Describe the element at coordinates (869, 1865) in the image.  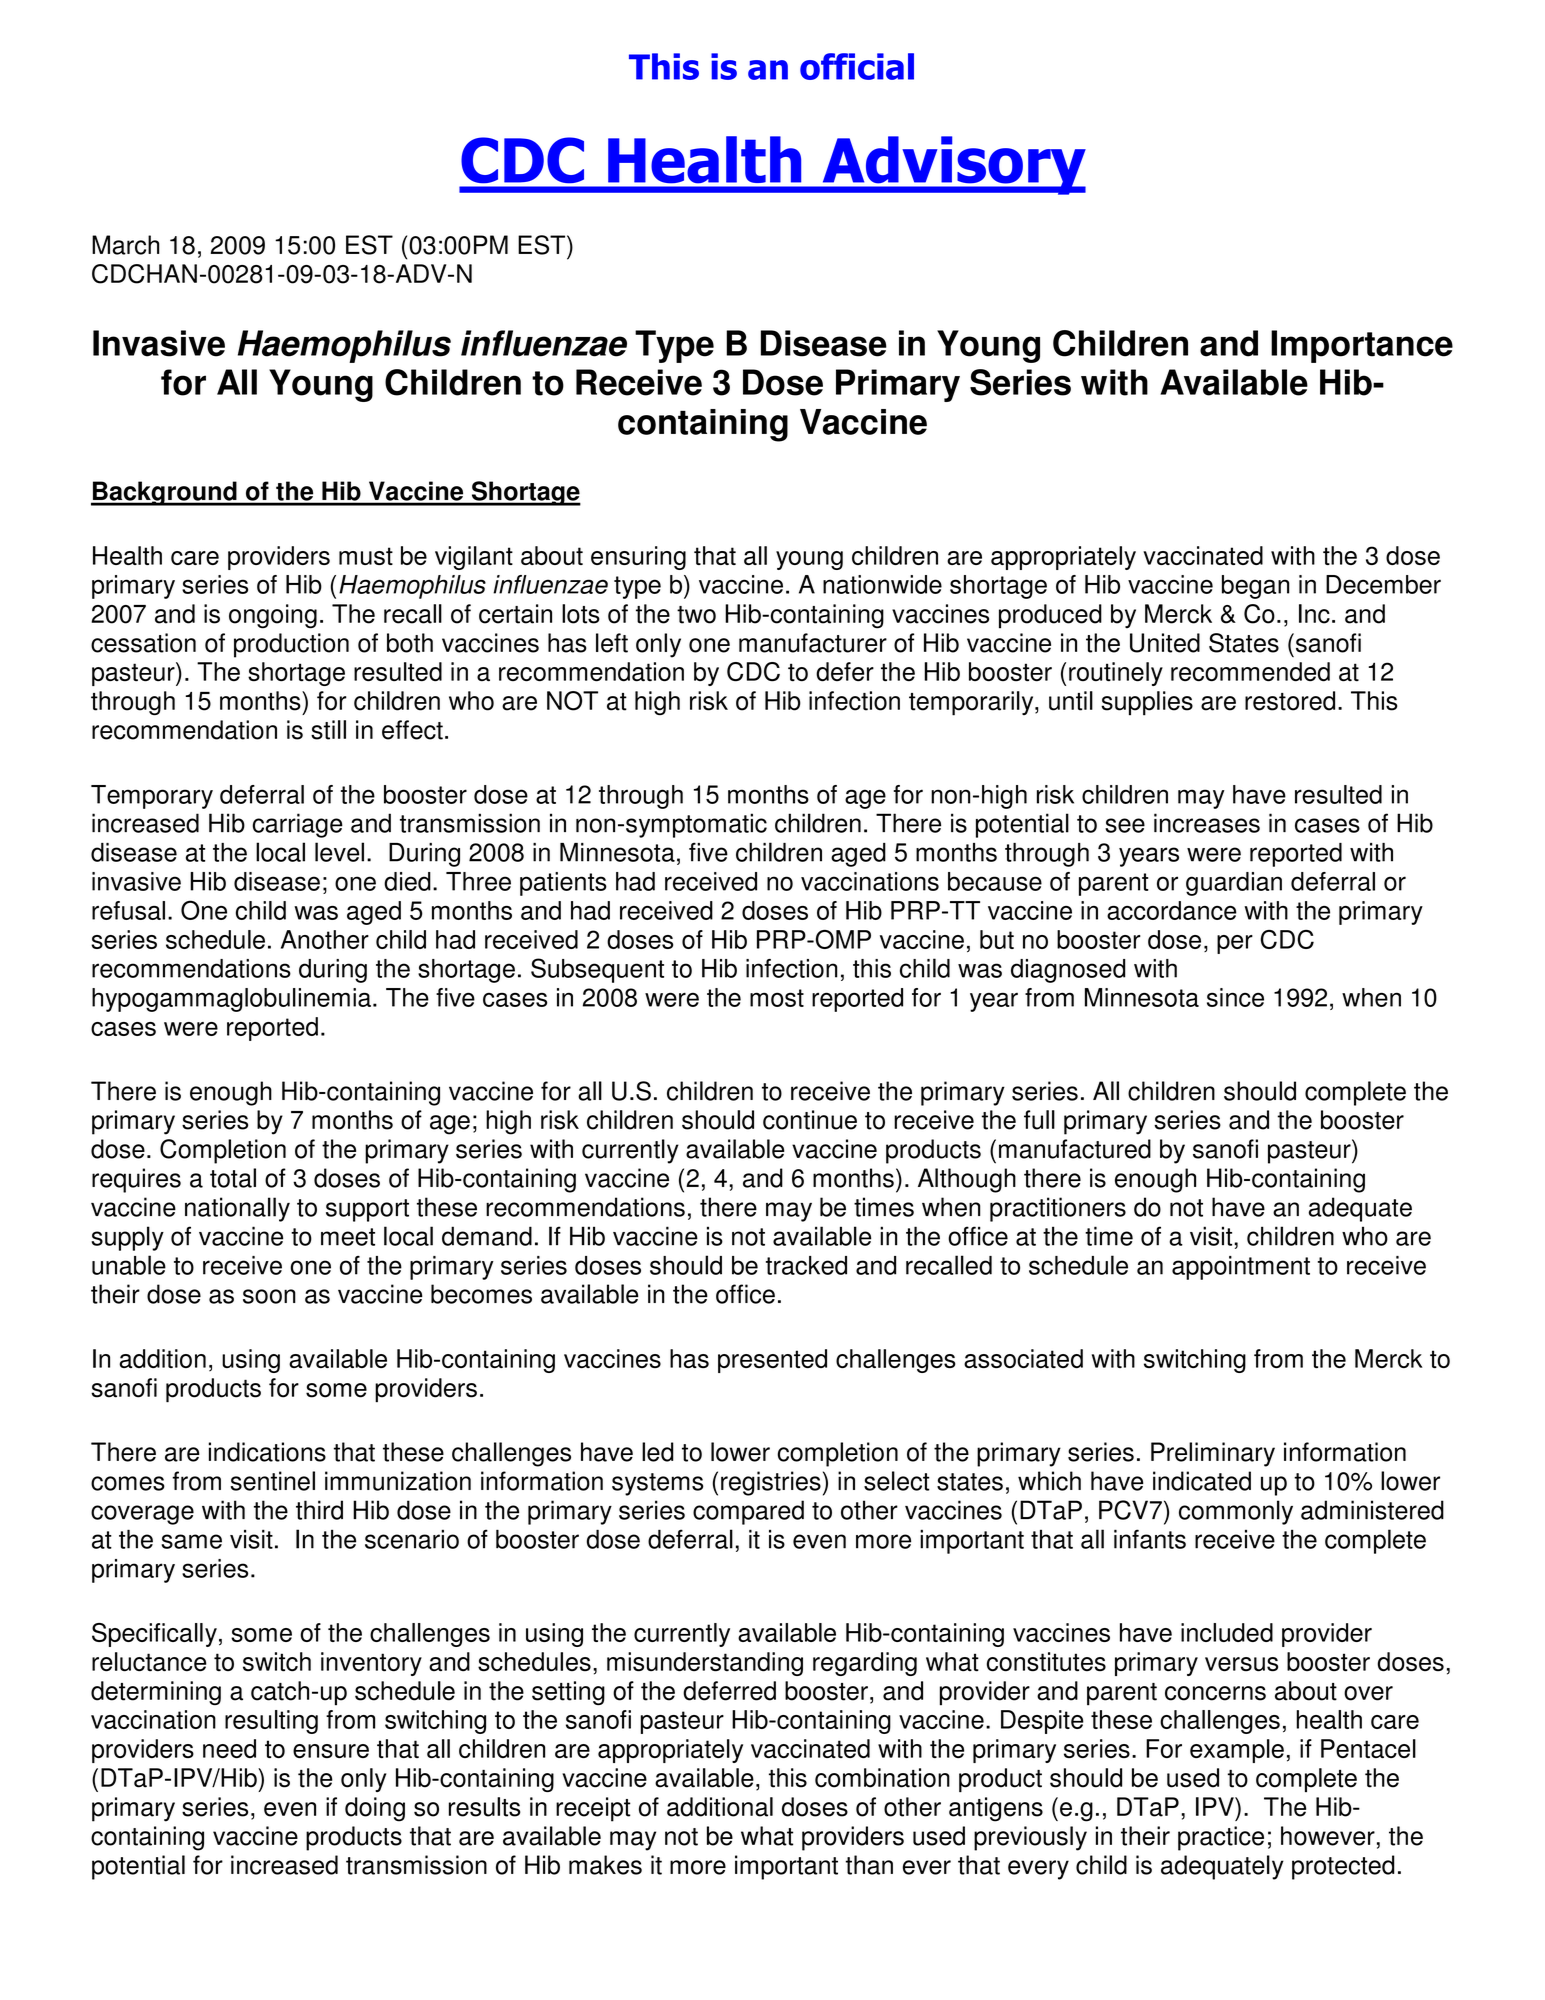
I see `than` at that location.
